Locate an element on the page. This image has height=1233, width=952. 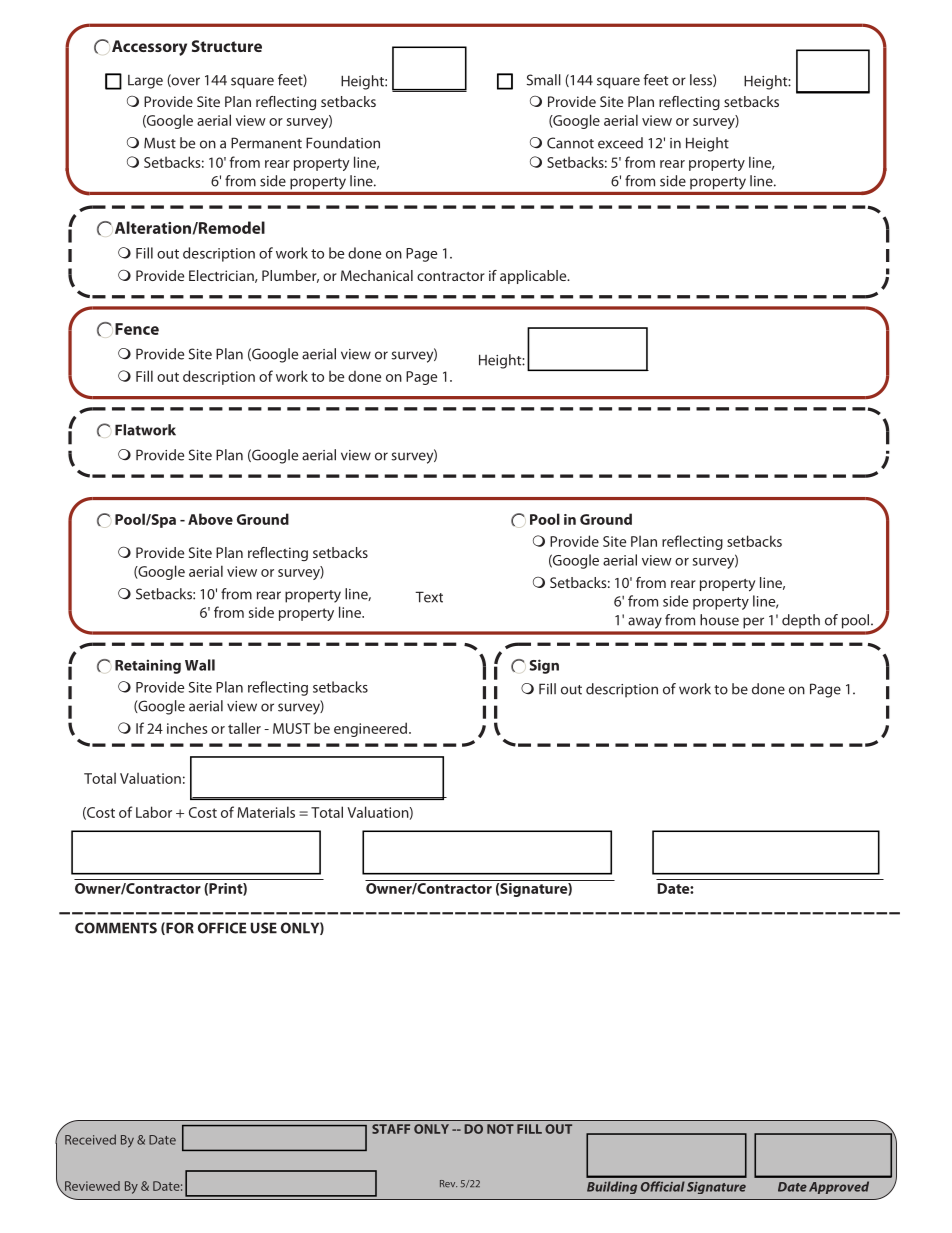
Small is located at coordinates (544, 80).
